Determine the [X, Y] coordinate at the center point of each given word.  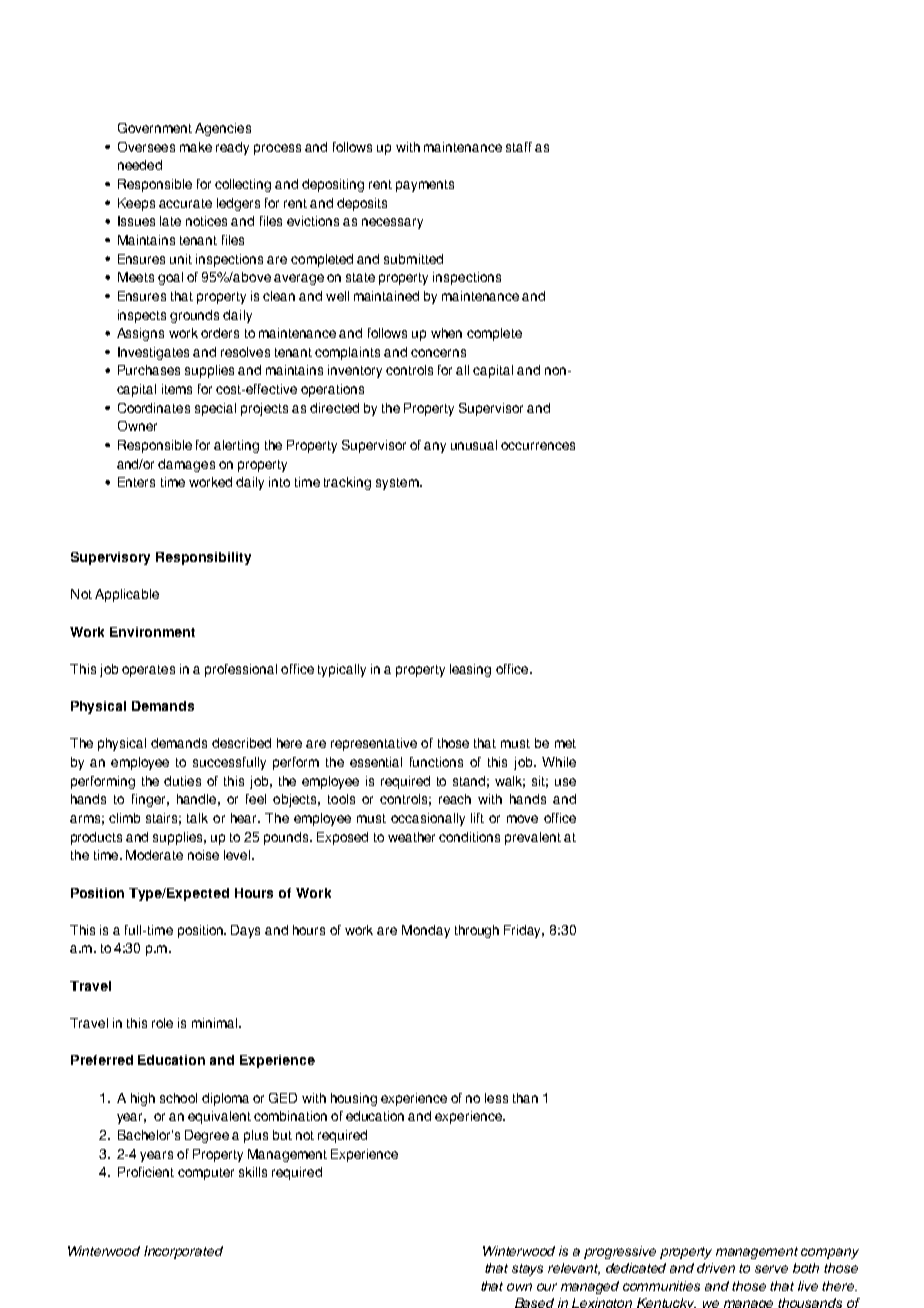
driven [716, 1268]
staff [519, 147]
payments [425, 186]
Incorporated [183, 1252]
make [196, 147]
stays [527, 1270]
